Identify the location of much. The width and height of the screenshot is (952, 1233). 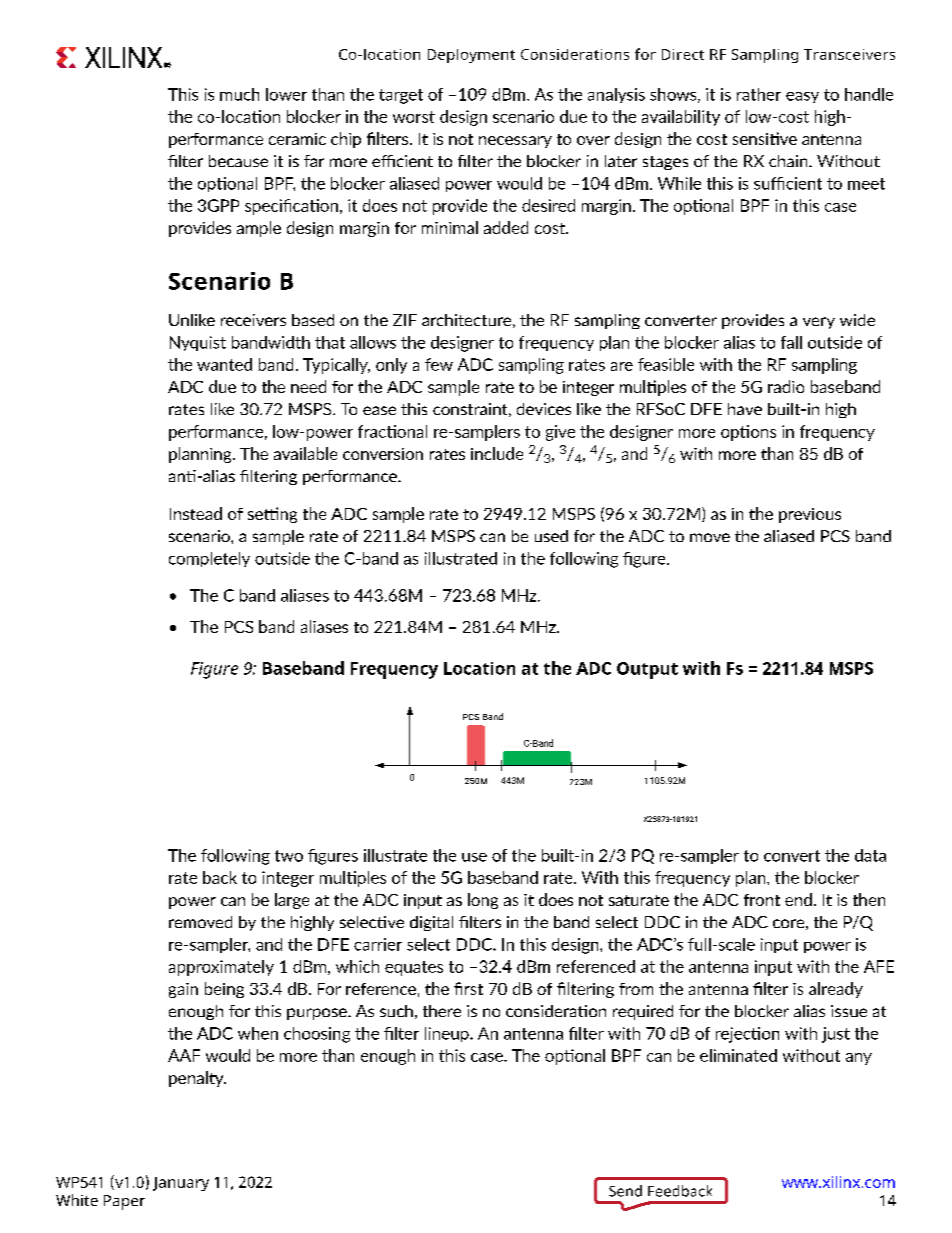
(239, 94).
